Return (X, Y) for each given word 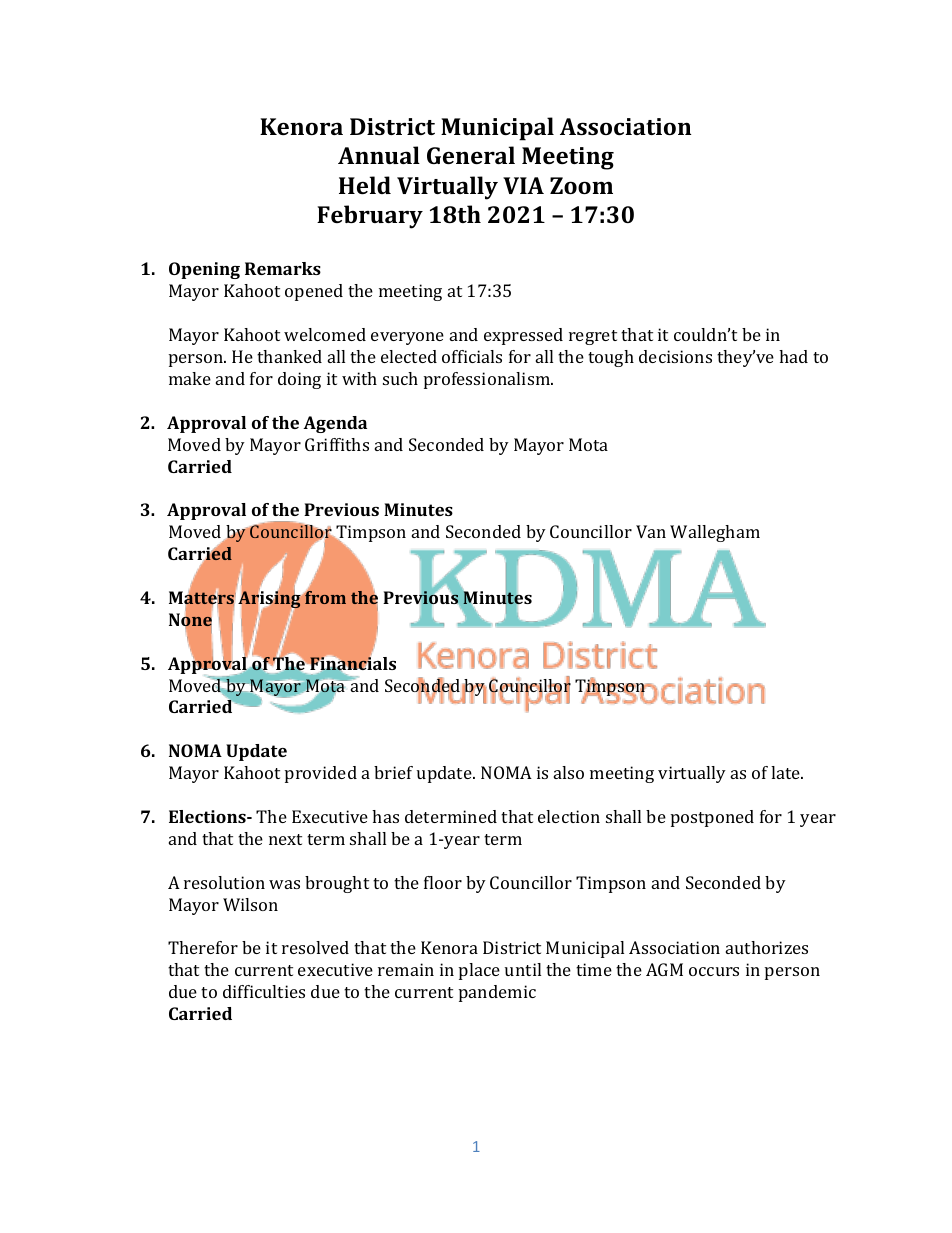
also (569, 772)
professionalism (488, 380)
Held (365, 185)
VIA (523, 185)
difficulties (264, 991)
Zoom (581, 185)
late (787, 772)
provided (321, 774)
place (479, 971)
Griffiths (337, 444)
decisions (675, 356)
